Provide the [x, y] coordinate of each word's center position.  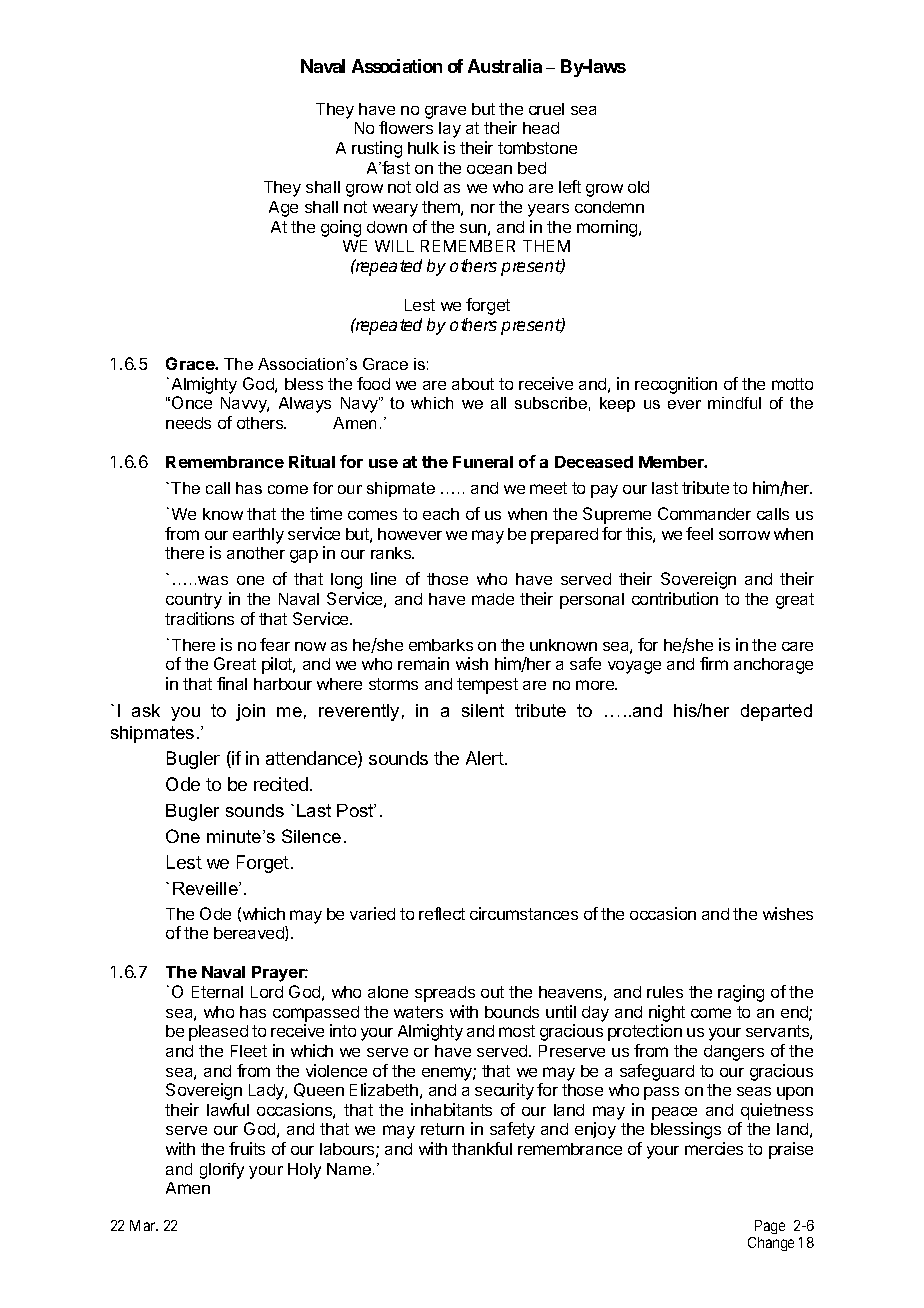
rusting [377, 149]
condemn [609, 207]
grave [445, 112]
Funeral [483, 462]
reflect [442, 913]
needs [188, 423]
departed [776, 712]
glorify [222, 1171]
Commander [704, 513]
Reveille [206, 888]
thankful [482, 1148]
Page [770, 1227]
